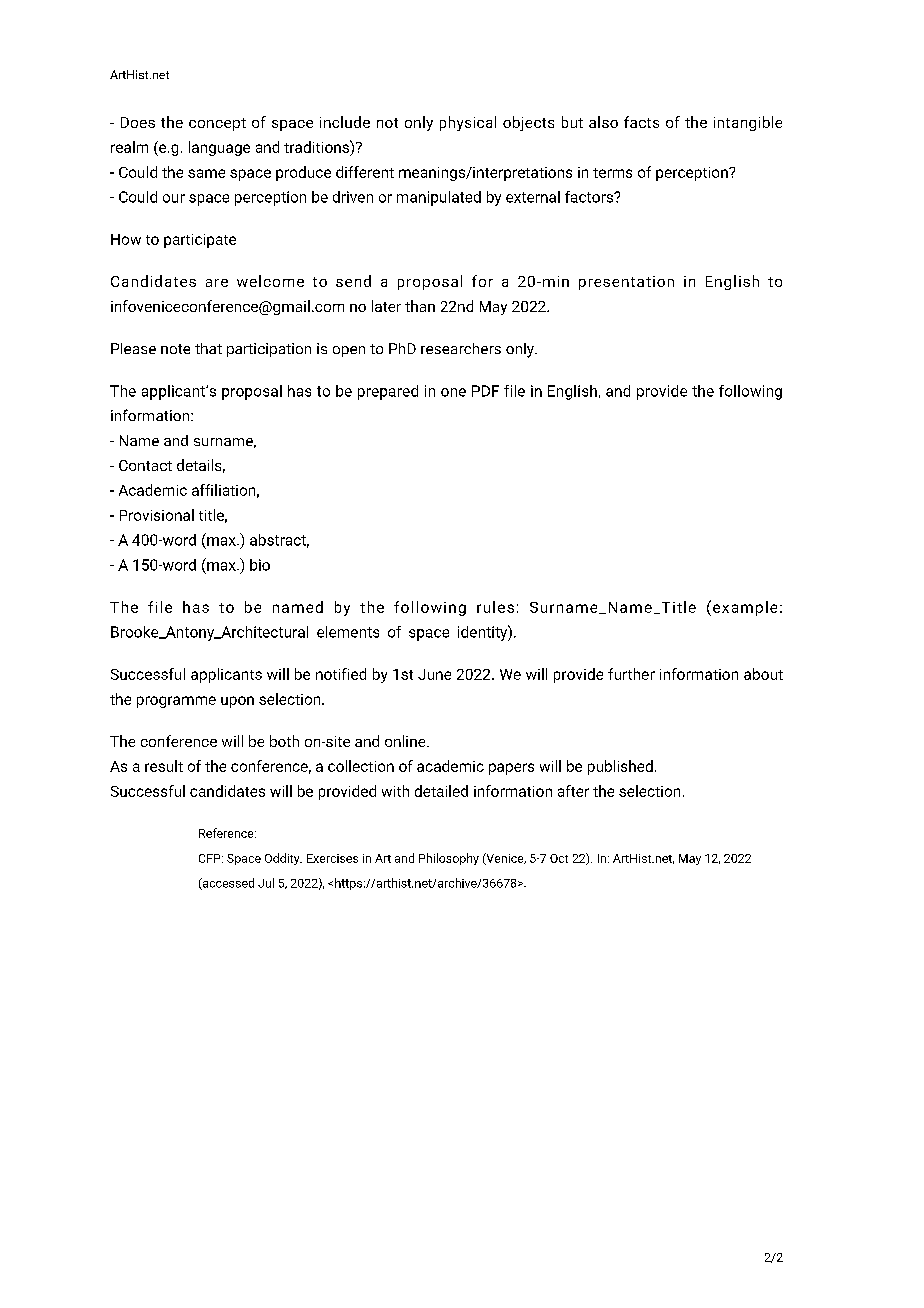  I want to click on Philosophy, so click(449, 859).
